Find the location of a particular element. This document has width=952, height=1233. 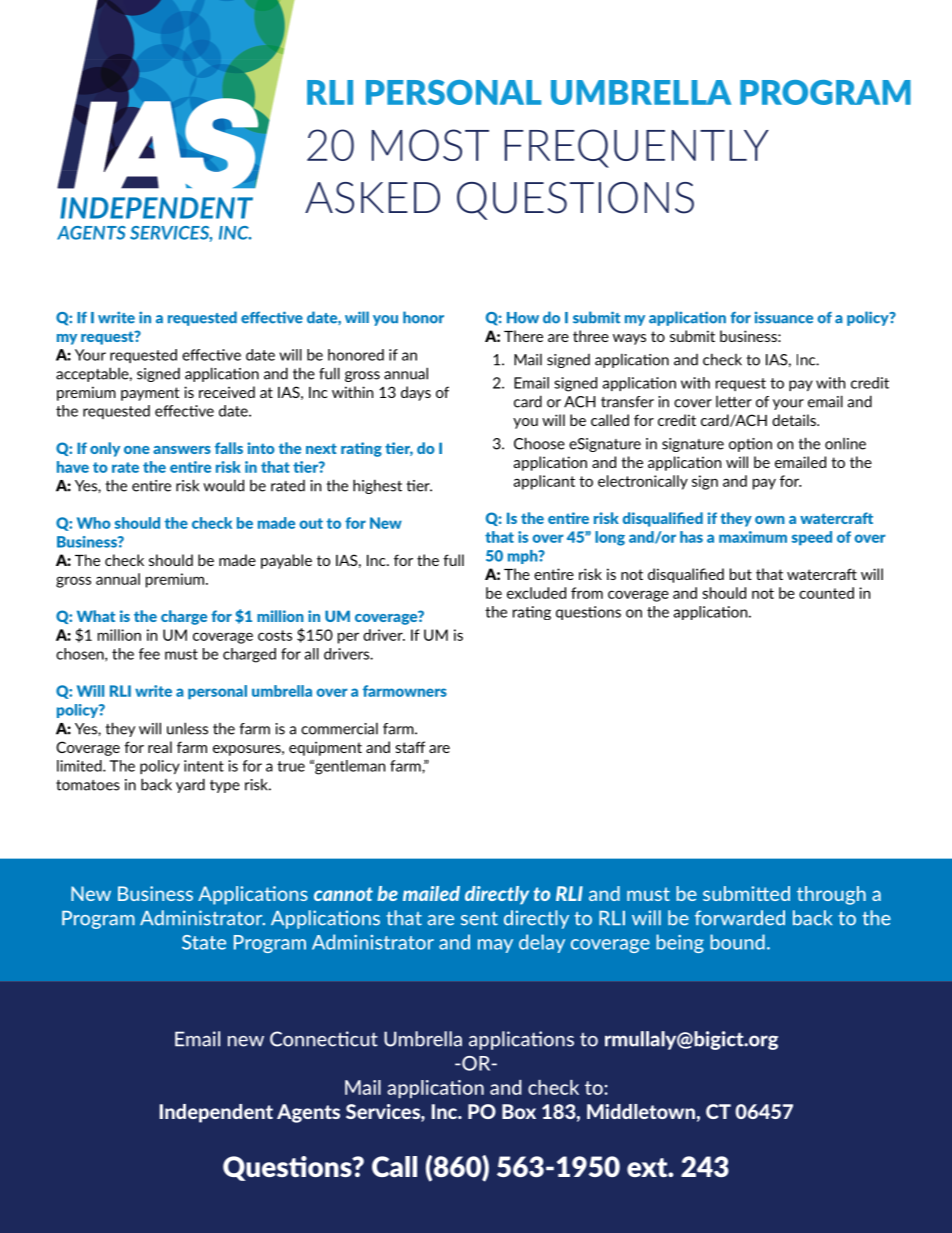

fee is located at coordinates (149, 654).
